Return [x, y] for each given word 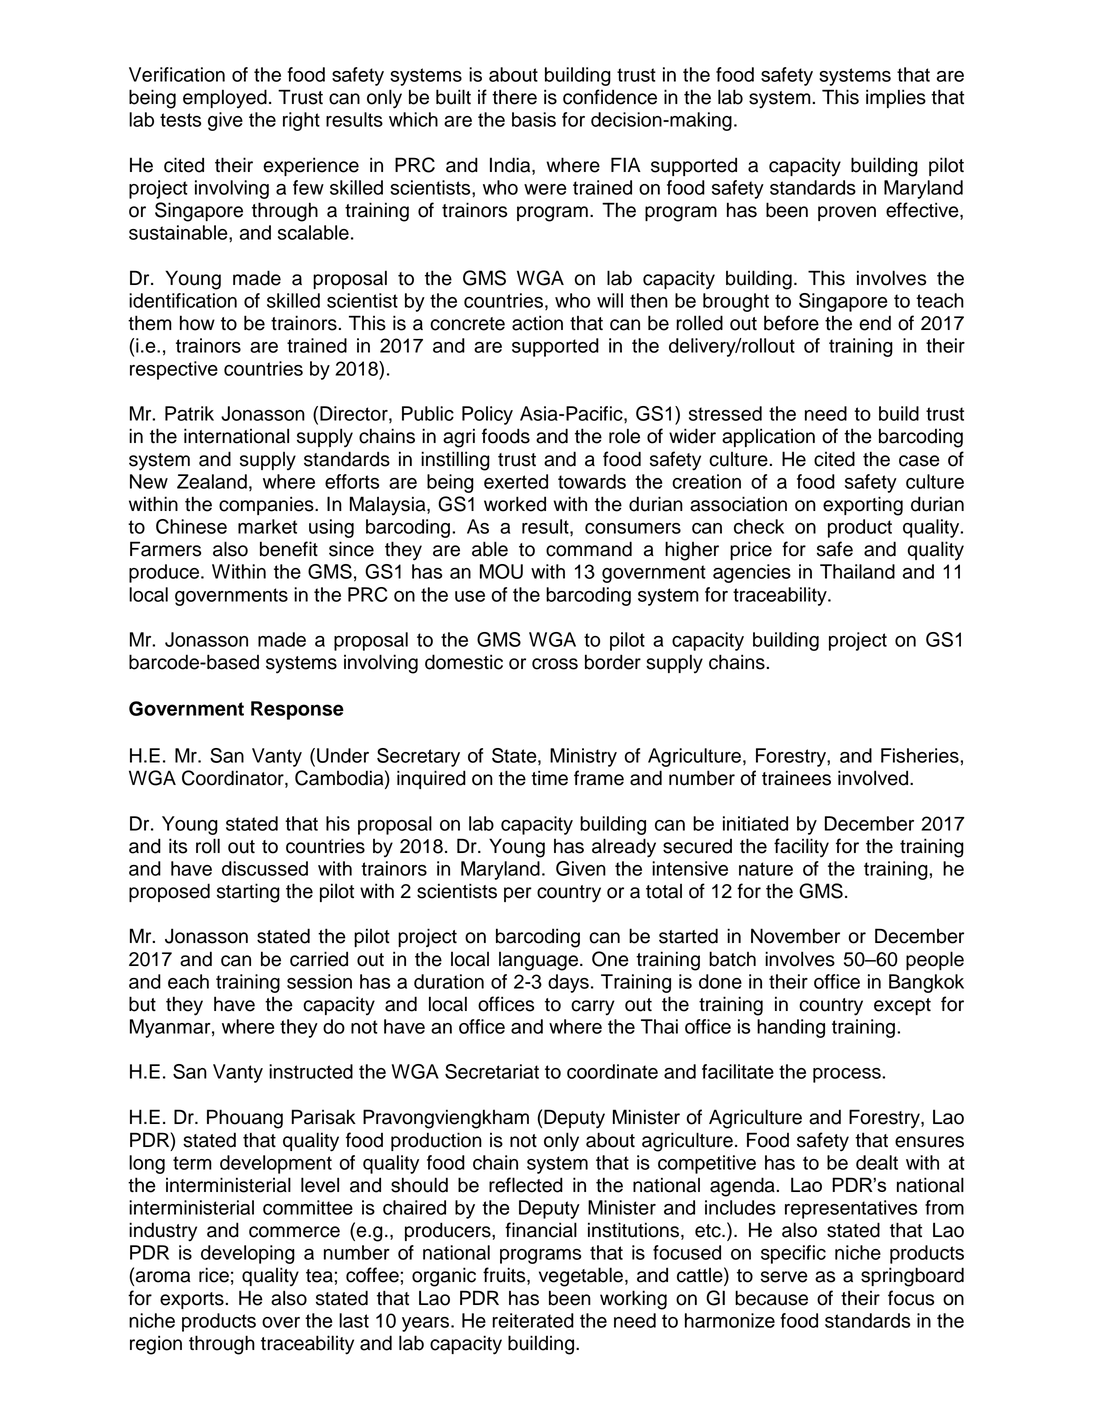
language [540, 961]
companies [267, 505]
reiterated [533, 1320]
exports [193, 1300]
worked [515, 504]
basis [534, 119]
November [795, 936]
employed [225, 98]
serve [784, 1277]
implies [896, 98]
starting [248, 893]
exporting [863, 506]
